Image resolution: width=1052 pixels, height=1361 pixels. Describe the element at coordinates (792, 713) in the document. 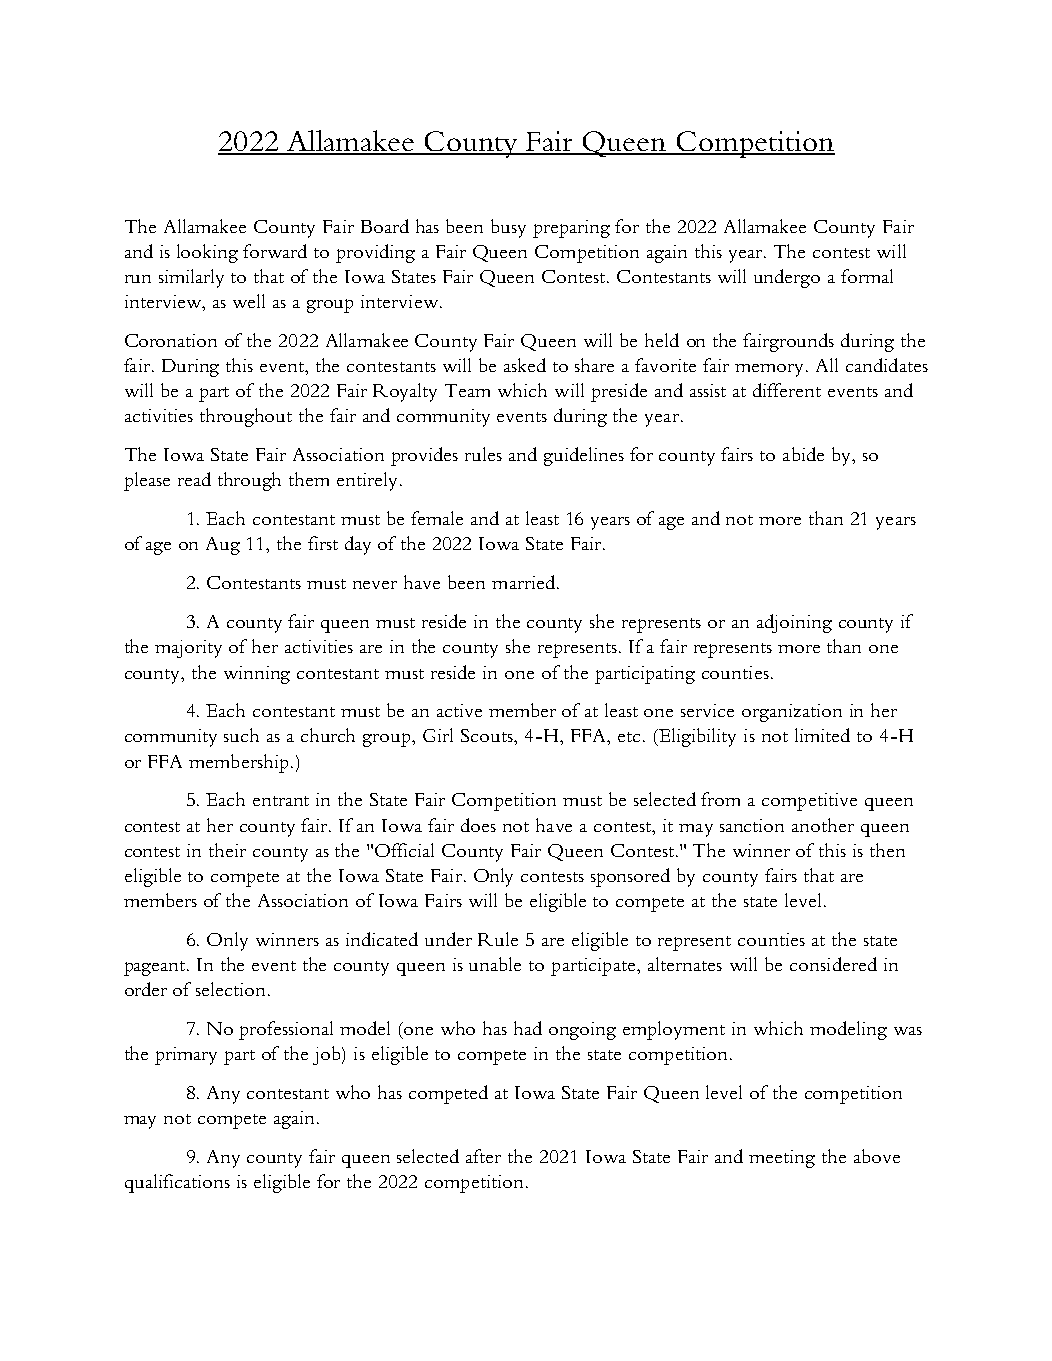

I see `organization` at that location.
